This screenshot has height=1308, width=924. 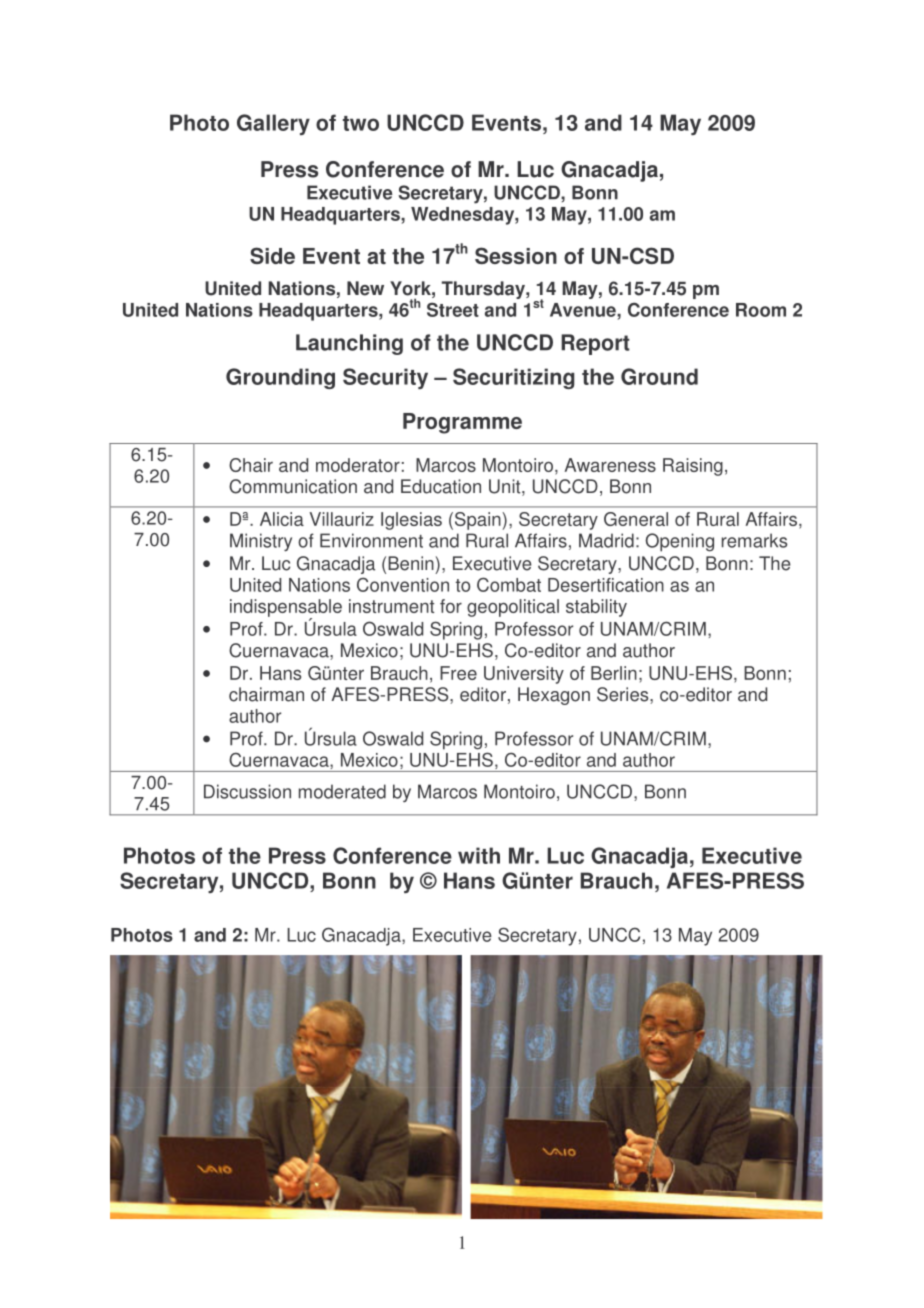 I want to click on moderated, so click(x=342, y=791).
